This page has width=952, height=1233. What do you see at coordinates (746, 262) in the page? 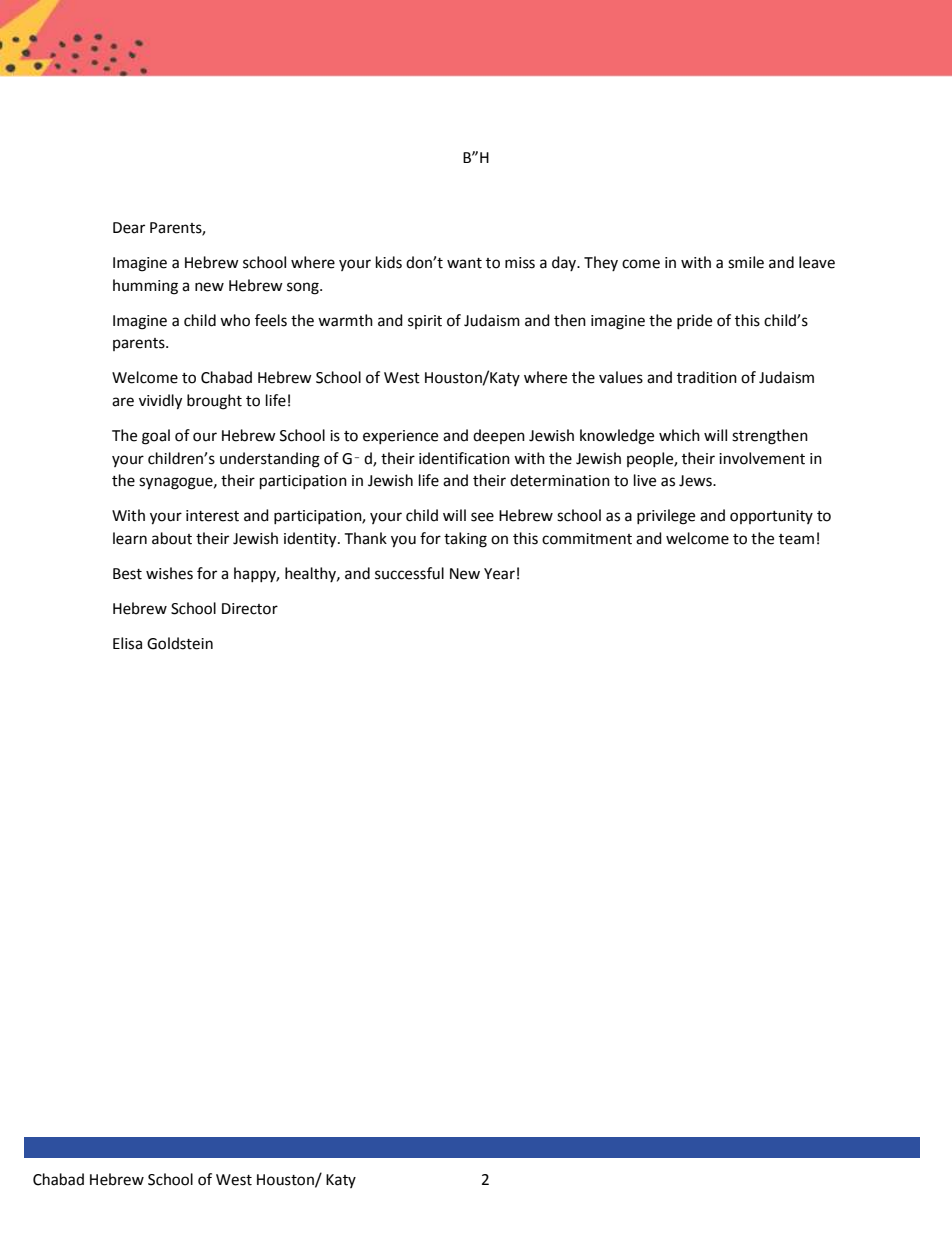
I see `smile` at bounding box center [746, 262].
